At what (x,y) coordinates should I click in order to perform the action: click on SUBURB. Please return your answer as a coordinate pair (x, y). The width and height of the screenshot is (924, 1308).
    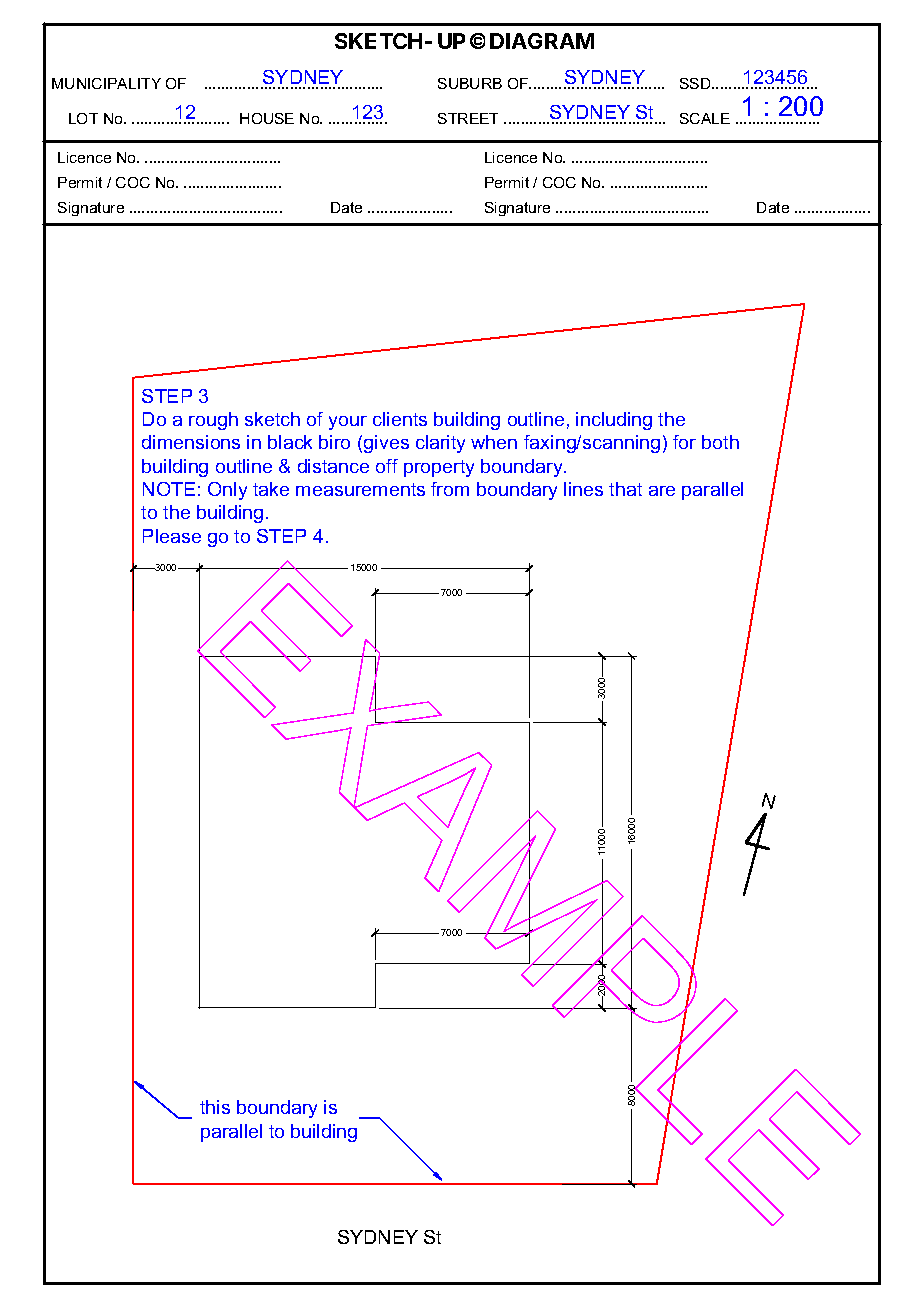
    Looking at the image, I should click on (470, 83).
